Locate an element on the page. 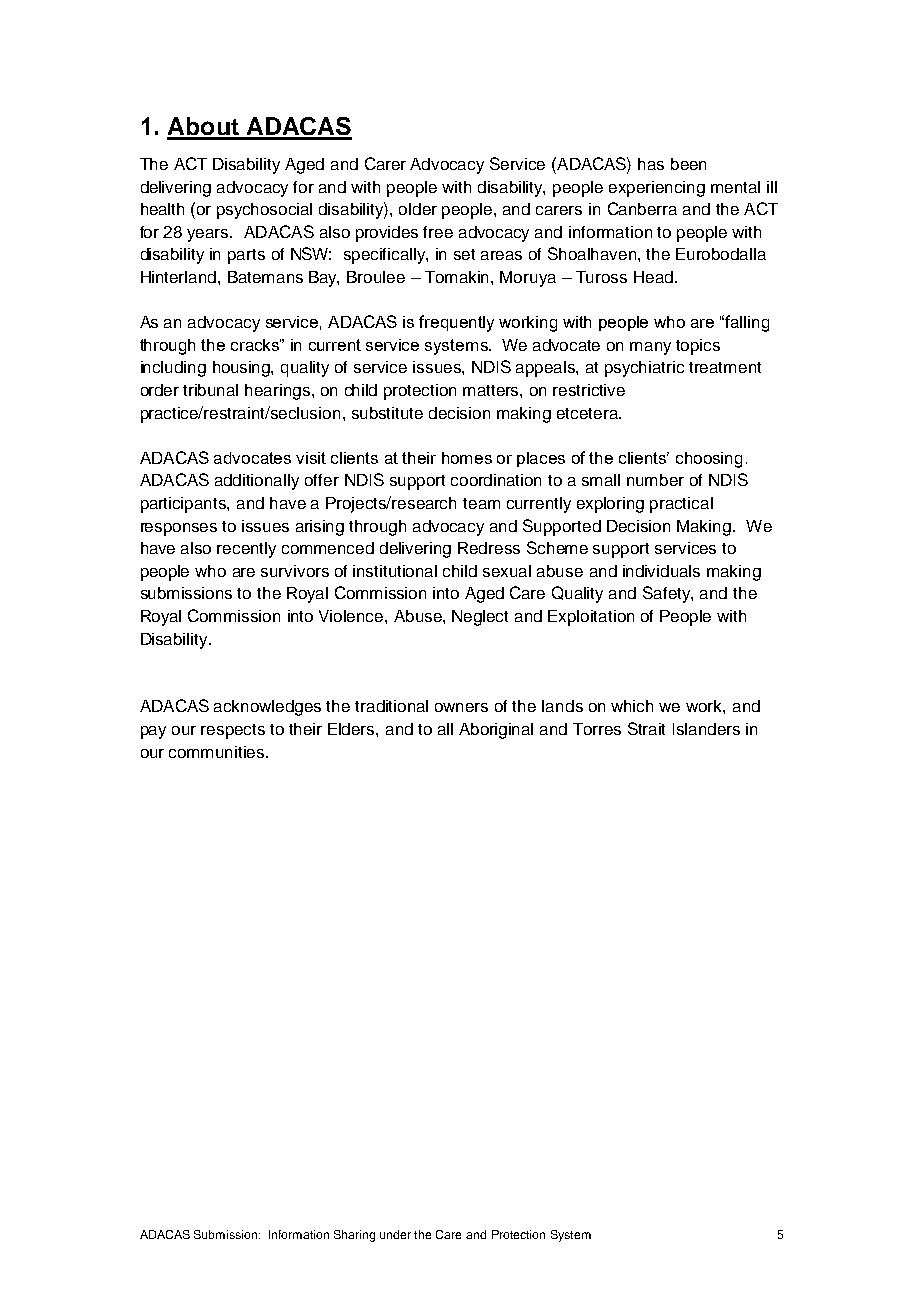  recently is located at coordinates (246, 550).
